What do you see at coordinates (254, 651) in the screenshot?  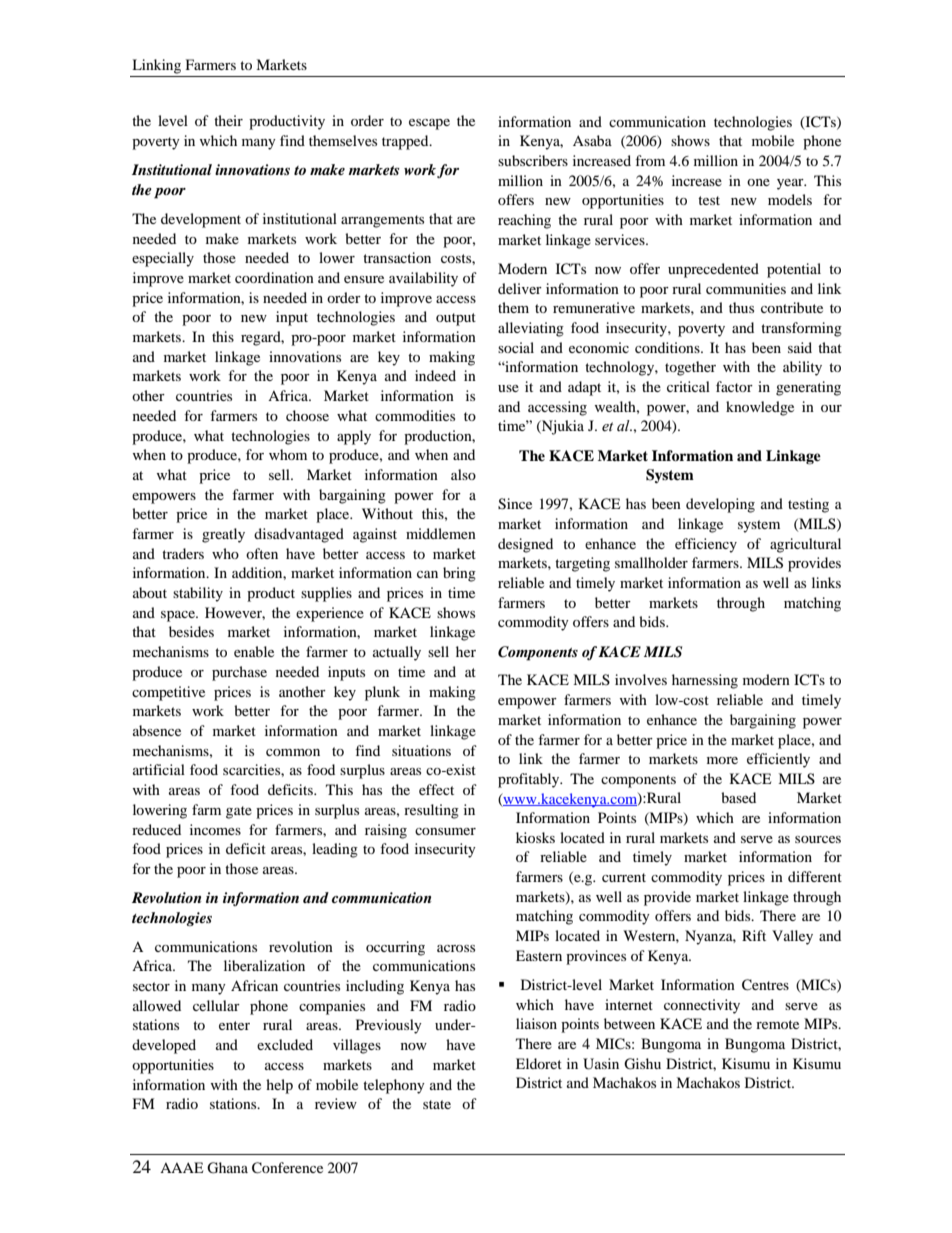 I see `enable` at bounding box center [254, 651].
